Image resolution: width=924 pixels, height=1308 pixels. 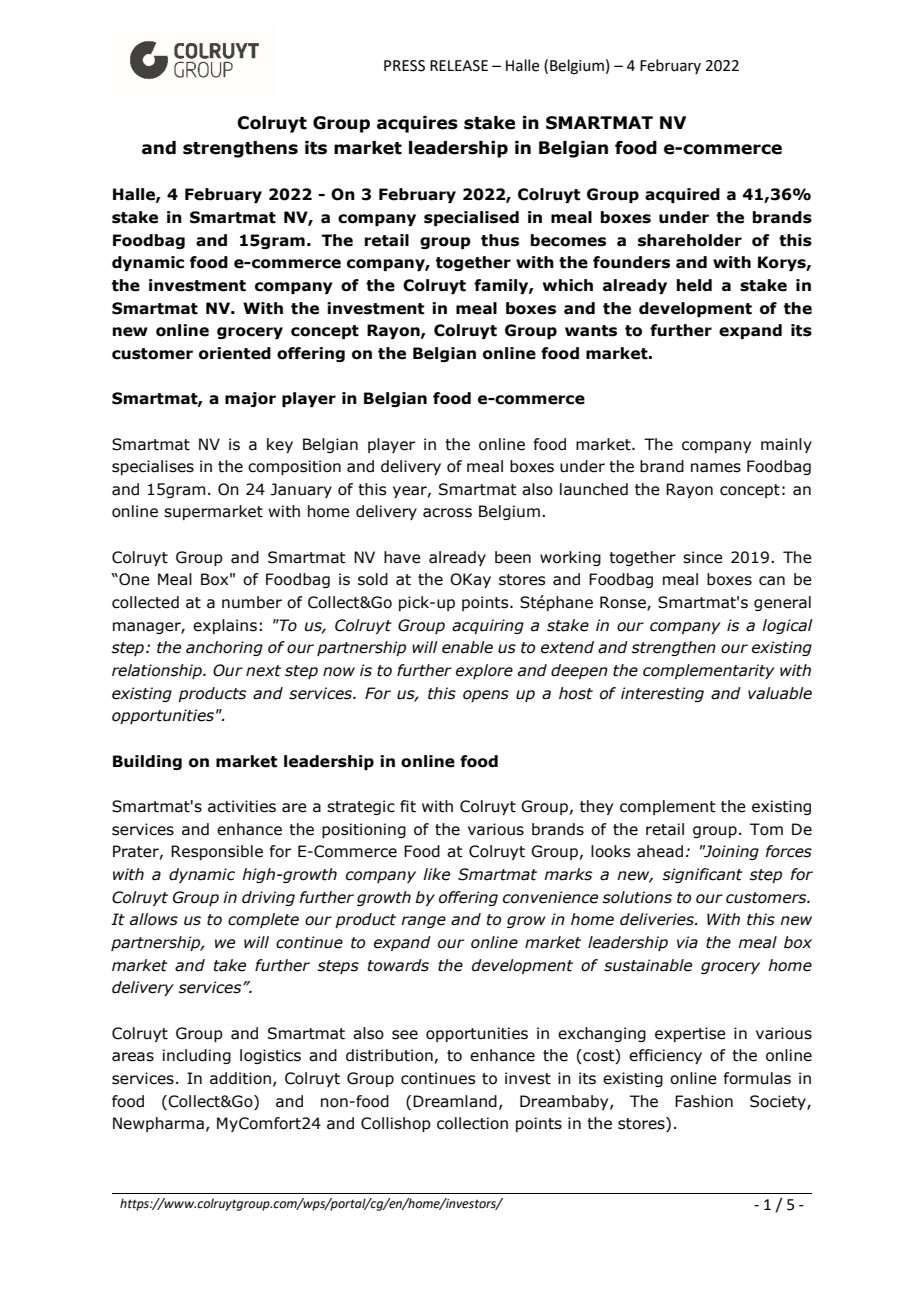 What do you see at coordinates (704, 1101) in the page?
I see `Fashion` at bounding box center [704, 1101].
